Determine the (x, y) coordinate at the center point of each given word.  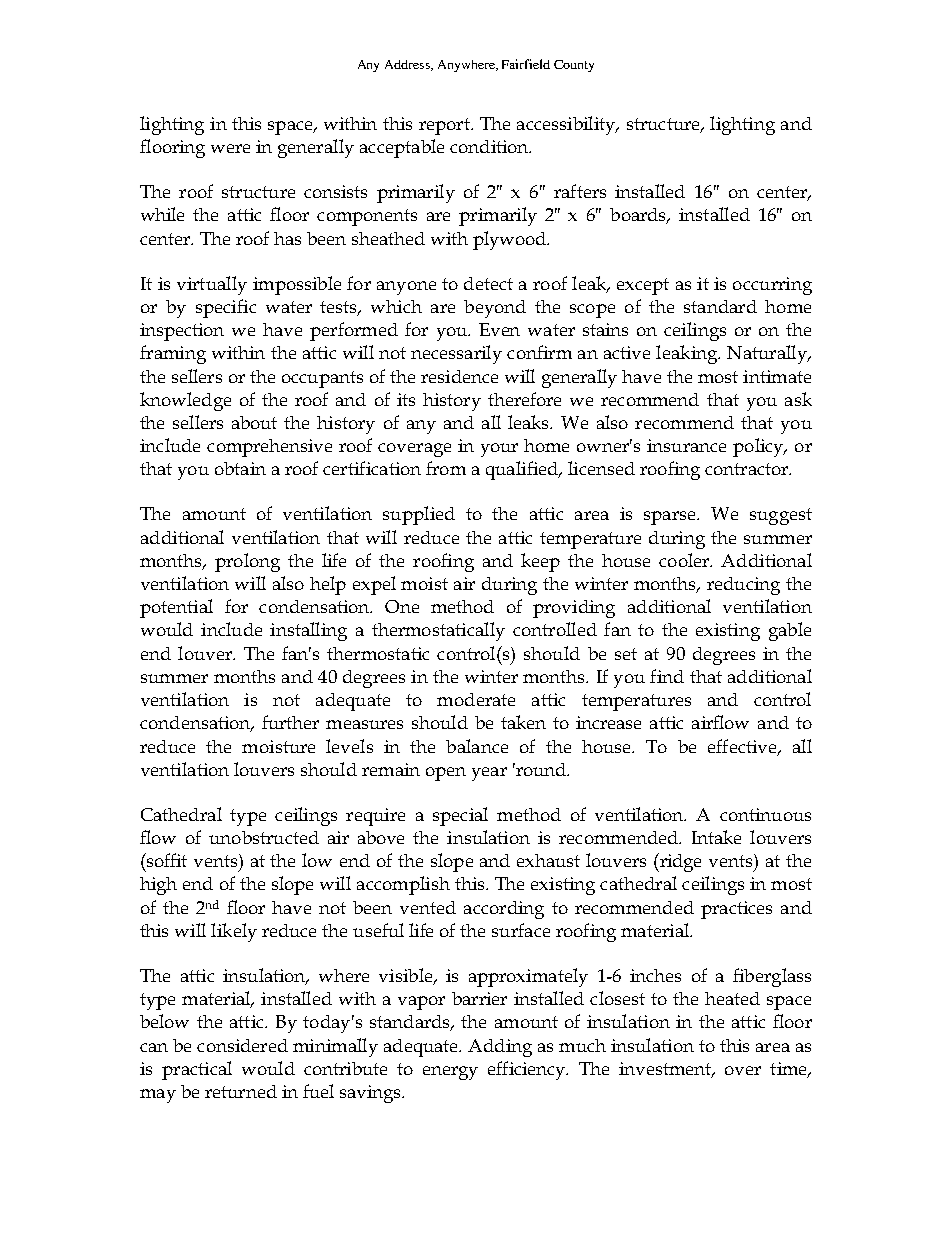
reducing (743, 586)
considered (242, 1045)
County (574, 66)
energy (450, 1073)
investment (666, 1069)
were (230, 148)
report (445, 126)
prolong (247, 562)
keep (540, 562)
